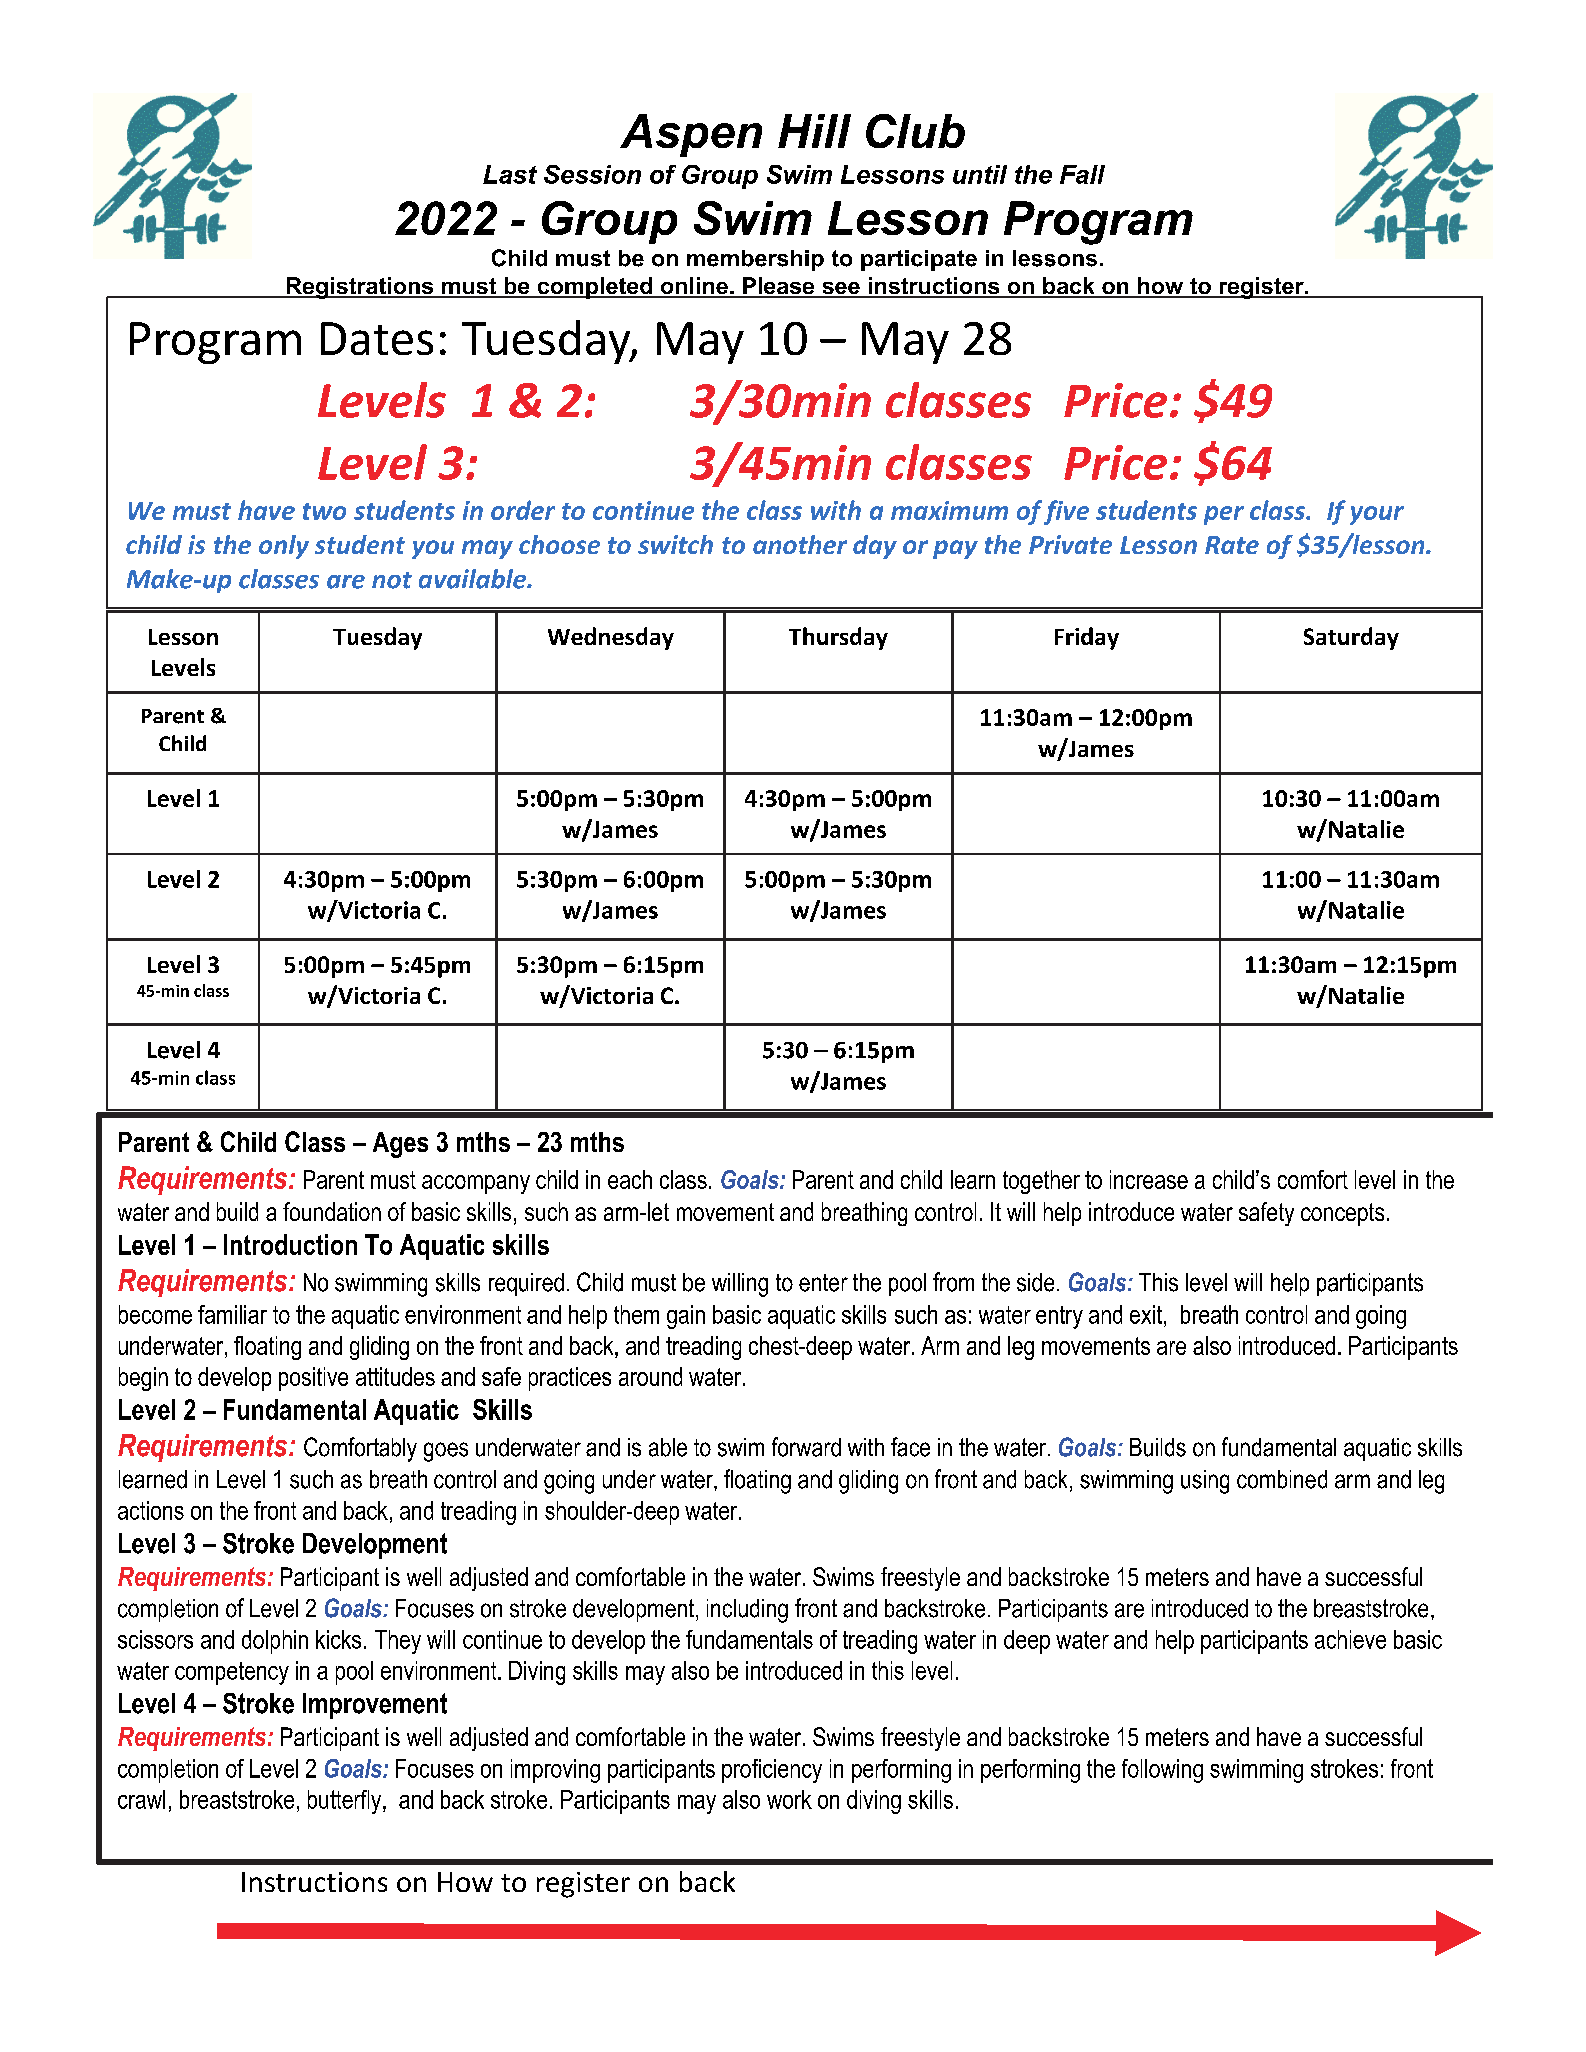  What do you see at coordinates (284, 547) in the document?
I see `only` at bounding box center [284, 547].
